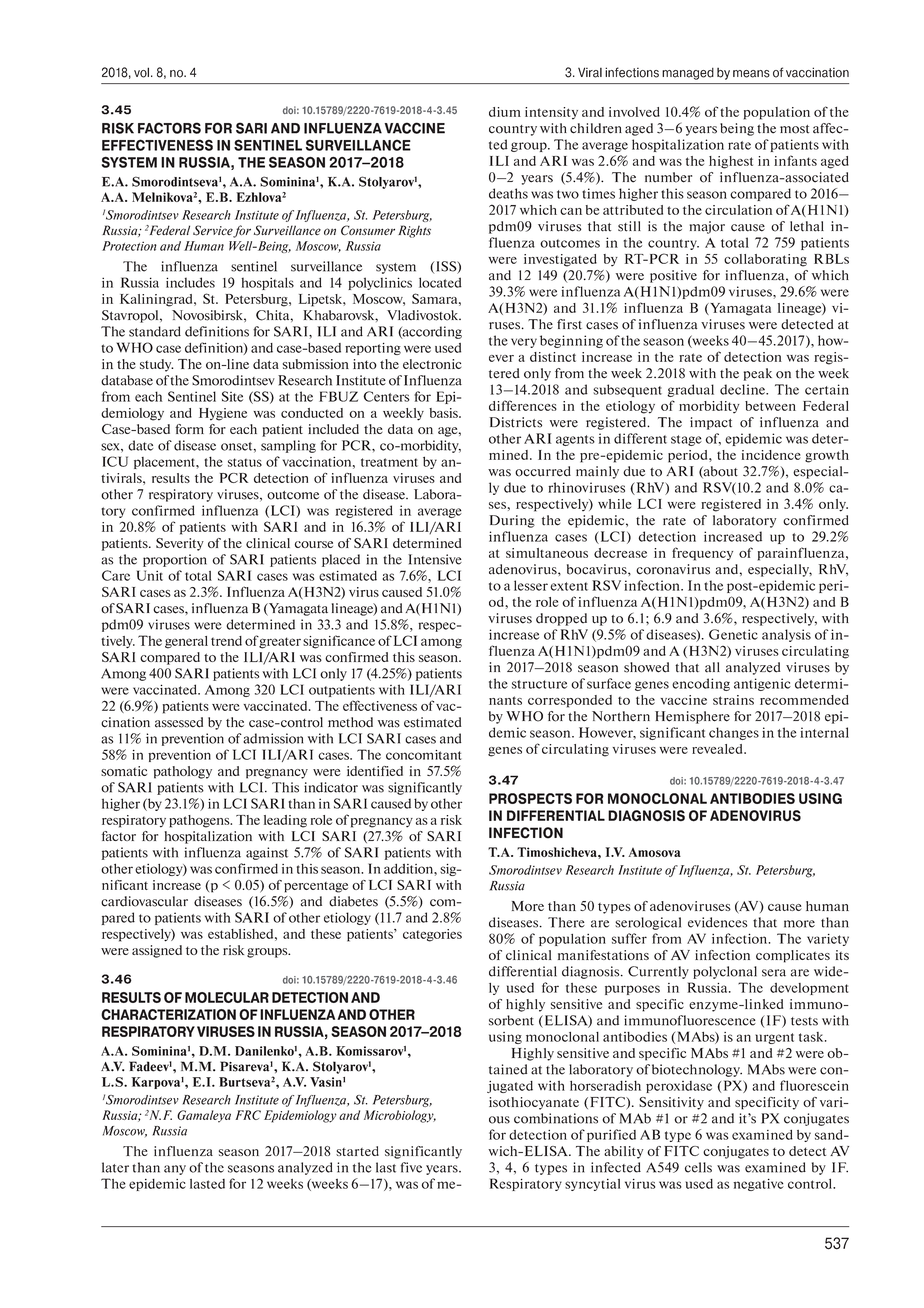 This image has width=924, height=1308. What do you see at coordinates (733, 634) in the image?
I see `Genetic` at bounding box center [733, 634].
